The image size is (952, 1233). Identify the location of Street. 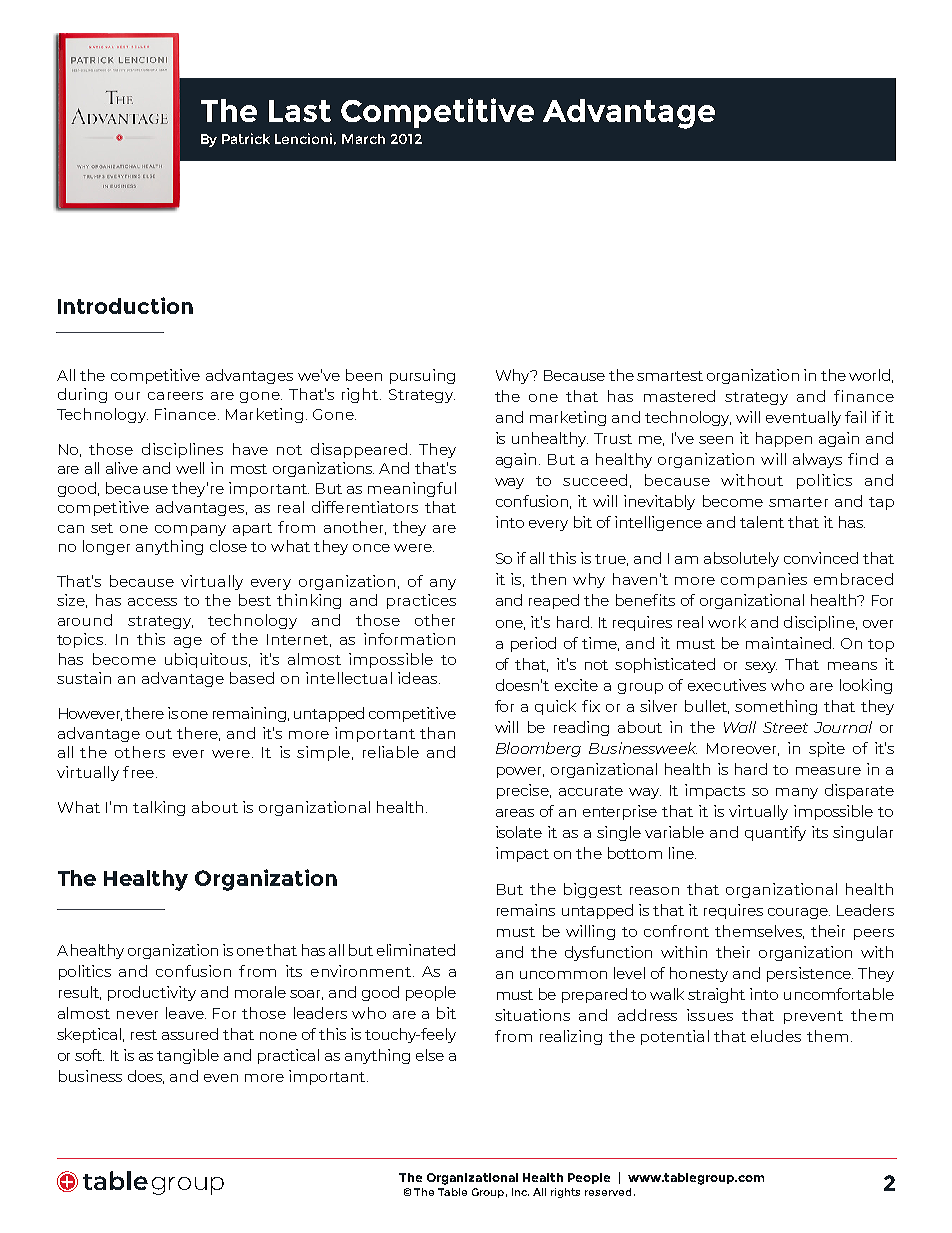
(785, 727).
